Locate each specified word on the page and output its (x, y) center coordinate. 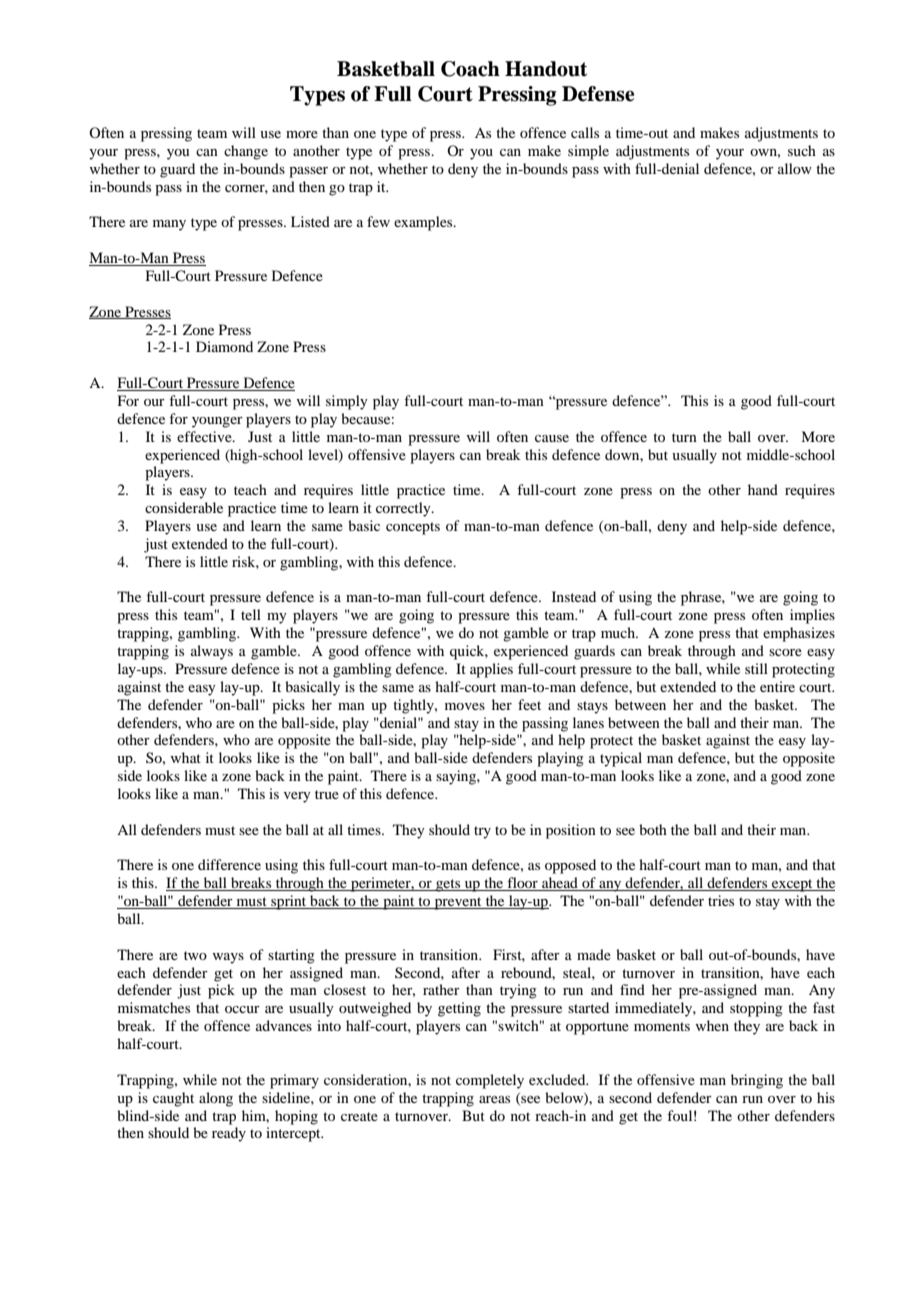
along (216, 1099)
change (246, 152)
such (802, 150)
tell (251, 614)
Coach (470, 69)
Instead (574, 596)
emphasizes (799, 634)
